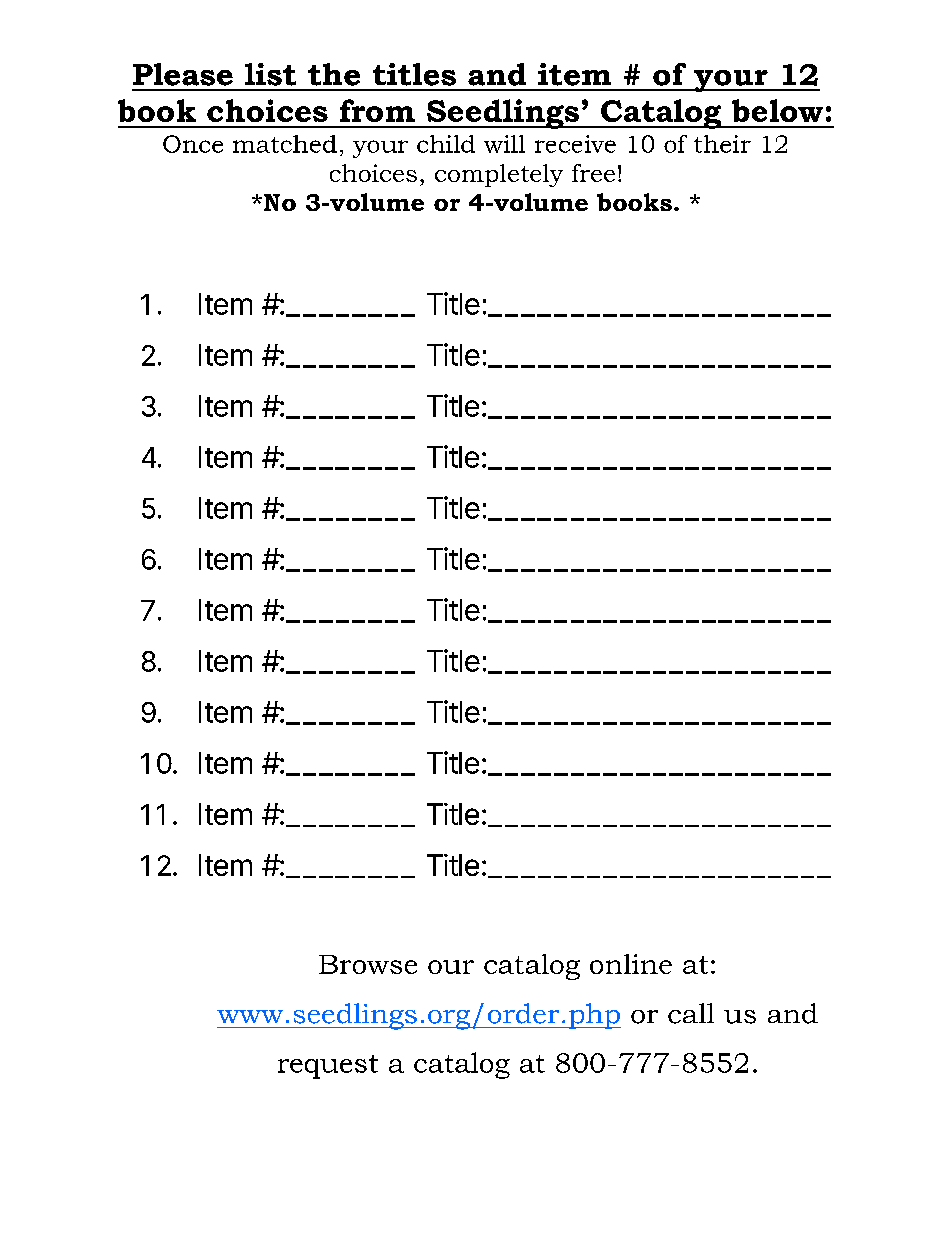  What do you see at coordinates (631, 964) in the document?
I see `online` at bounding box center [631, 964].
